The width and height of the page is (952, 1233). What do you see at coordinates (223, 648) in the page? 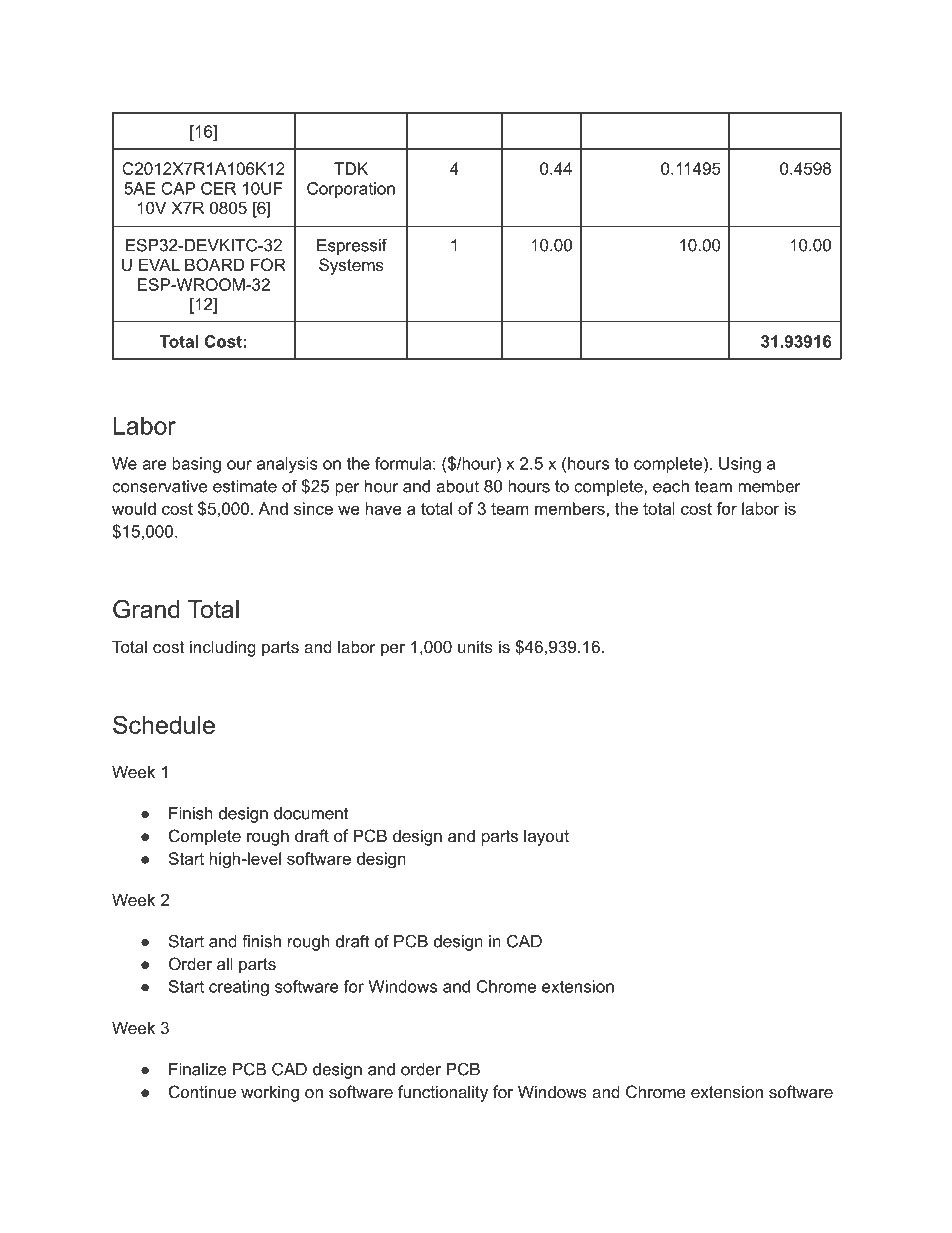
I see `including` at bounding box center [223, 648].
